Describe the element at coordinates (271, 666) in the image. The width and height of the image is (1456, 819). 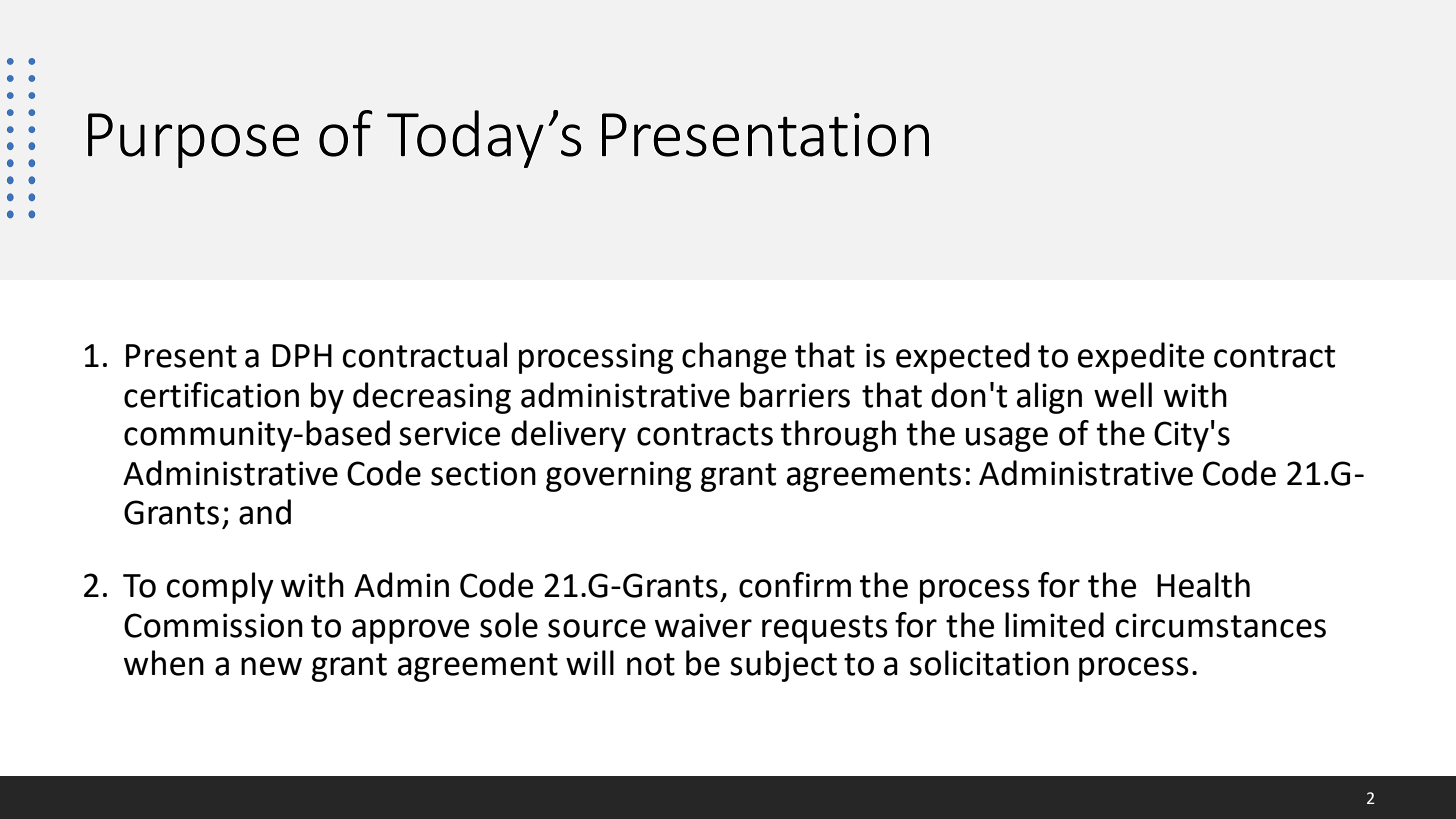
I see `new` at that location.
